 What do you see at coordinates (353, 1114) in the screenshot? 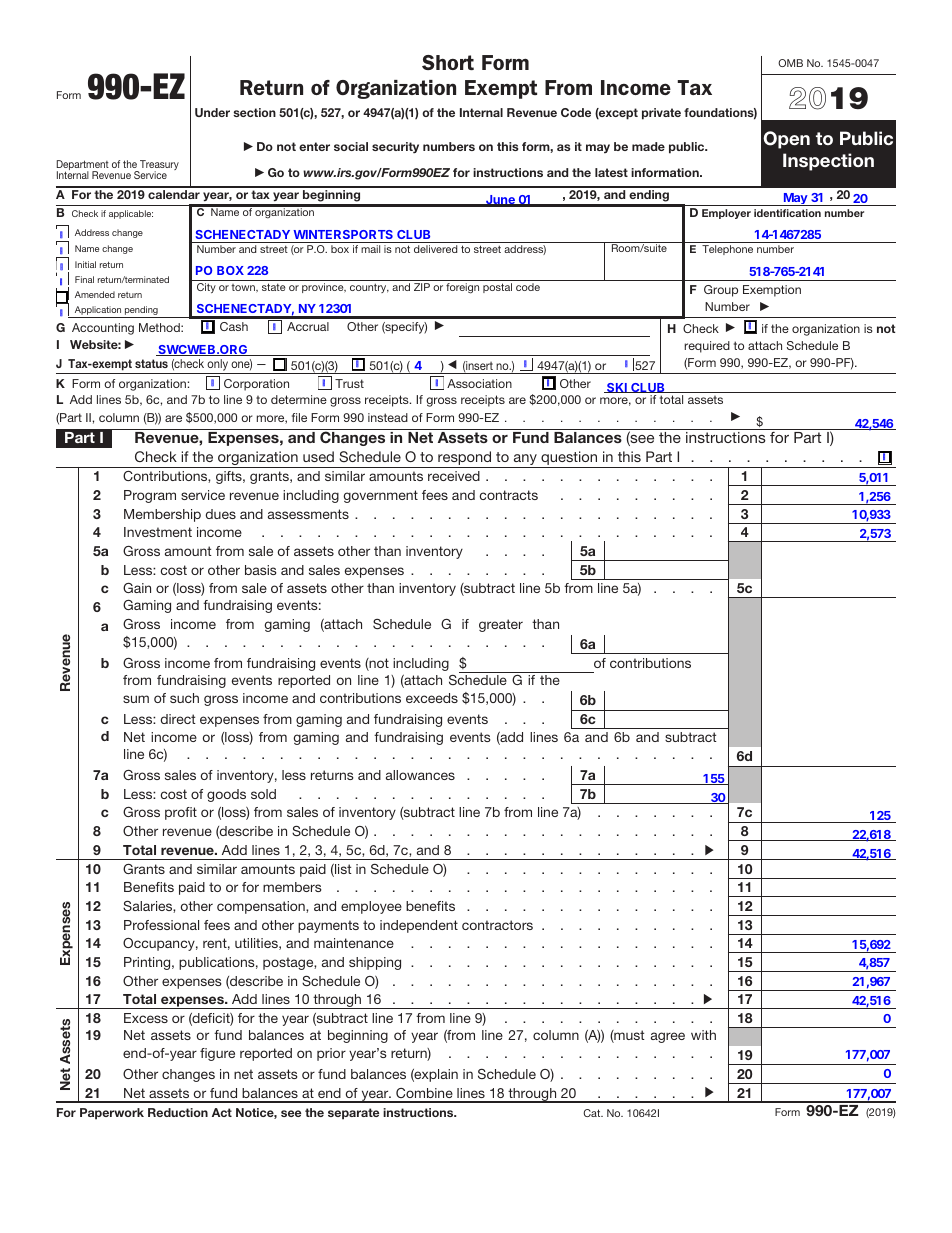
I see `separate` at bounding box center [353, 1114].
